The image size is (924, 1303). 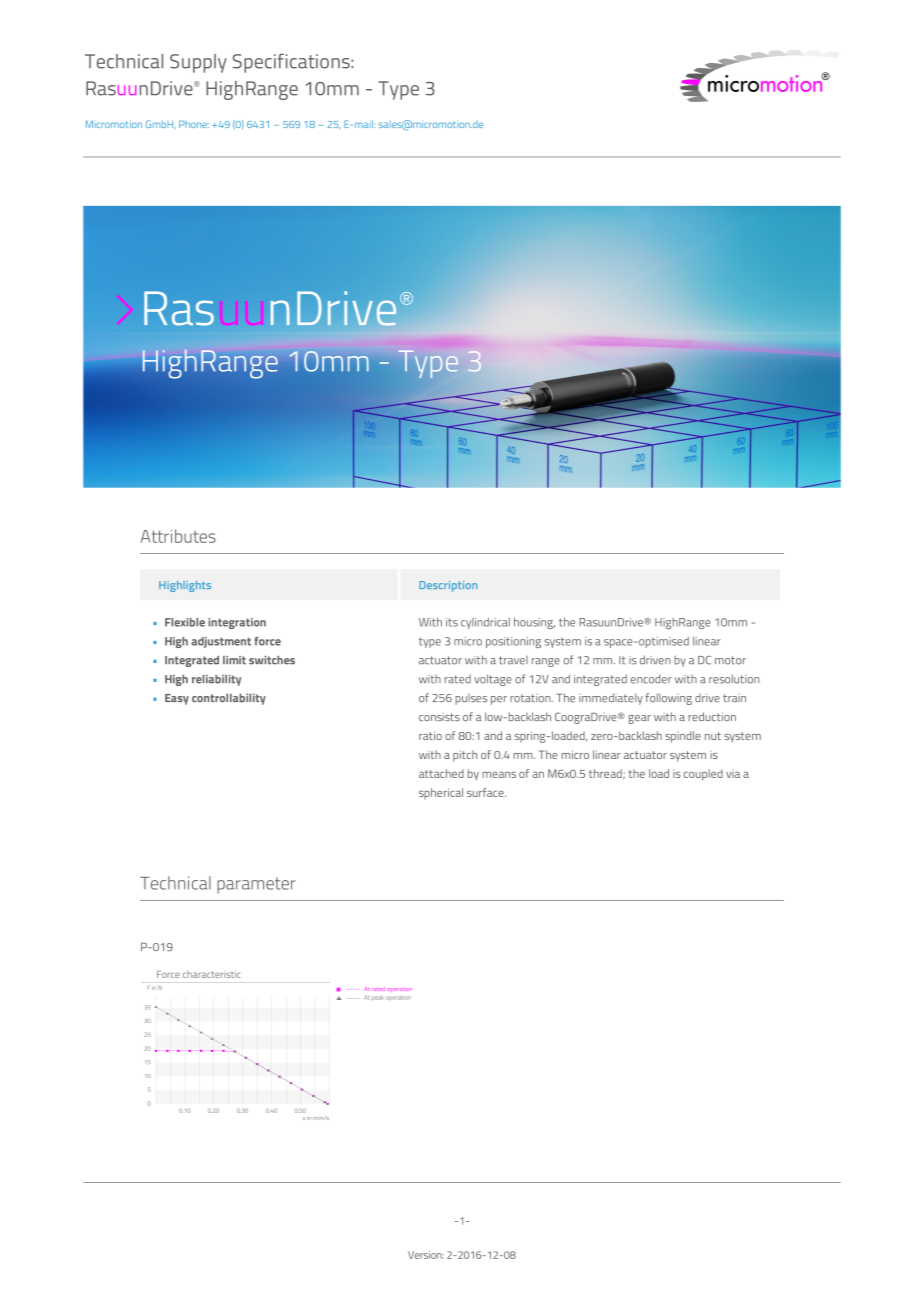 I want to click on Flexible, so click(x=185, y=622).
